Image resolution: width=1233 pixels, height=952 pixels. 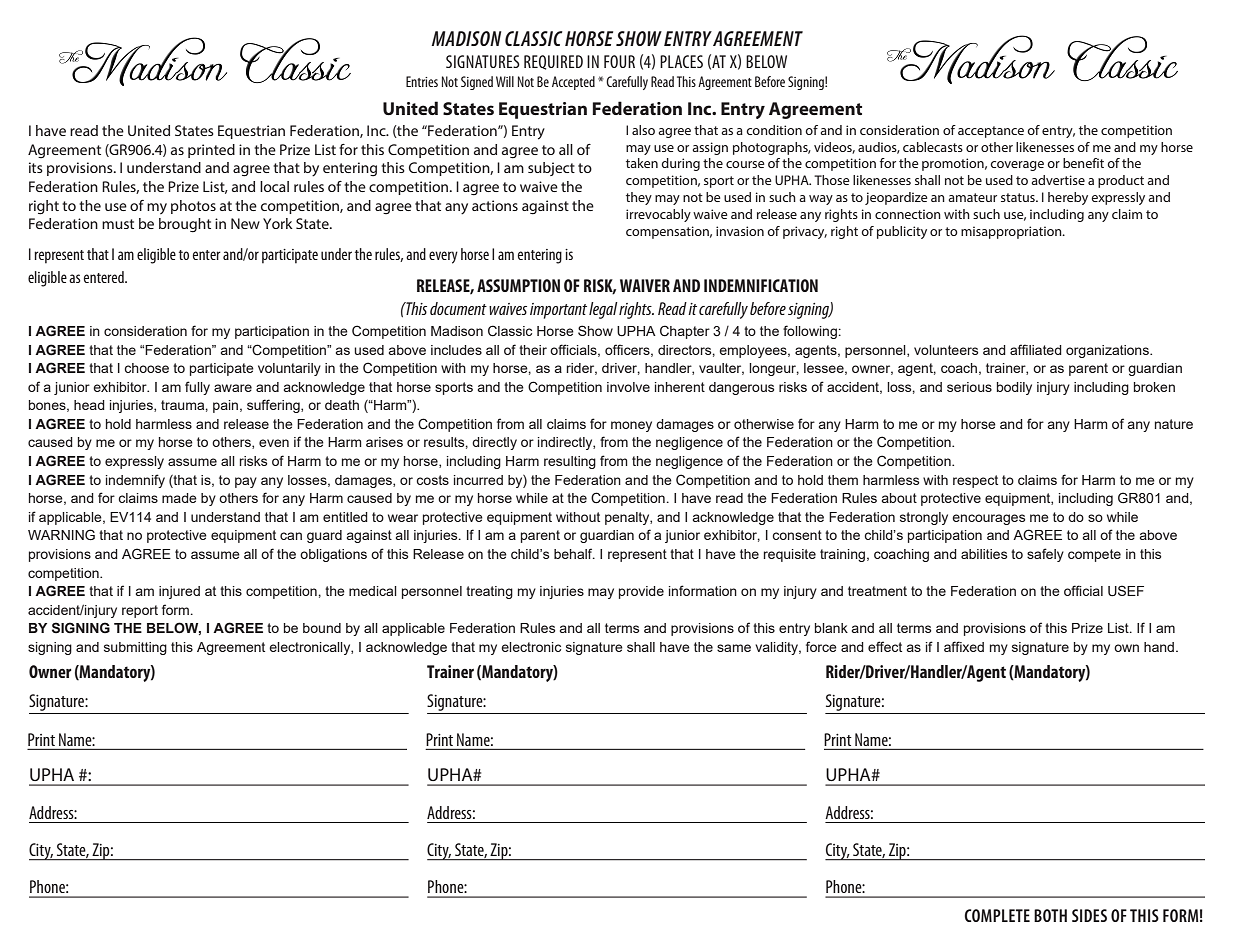 I want to click on Accepted, so click(x=573, y=83).
